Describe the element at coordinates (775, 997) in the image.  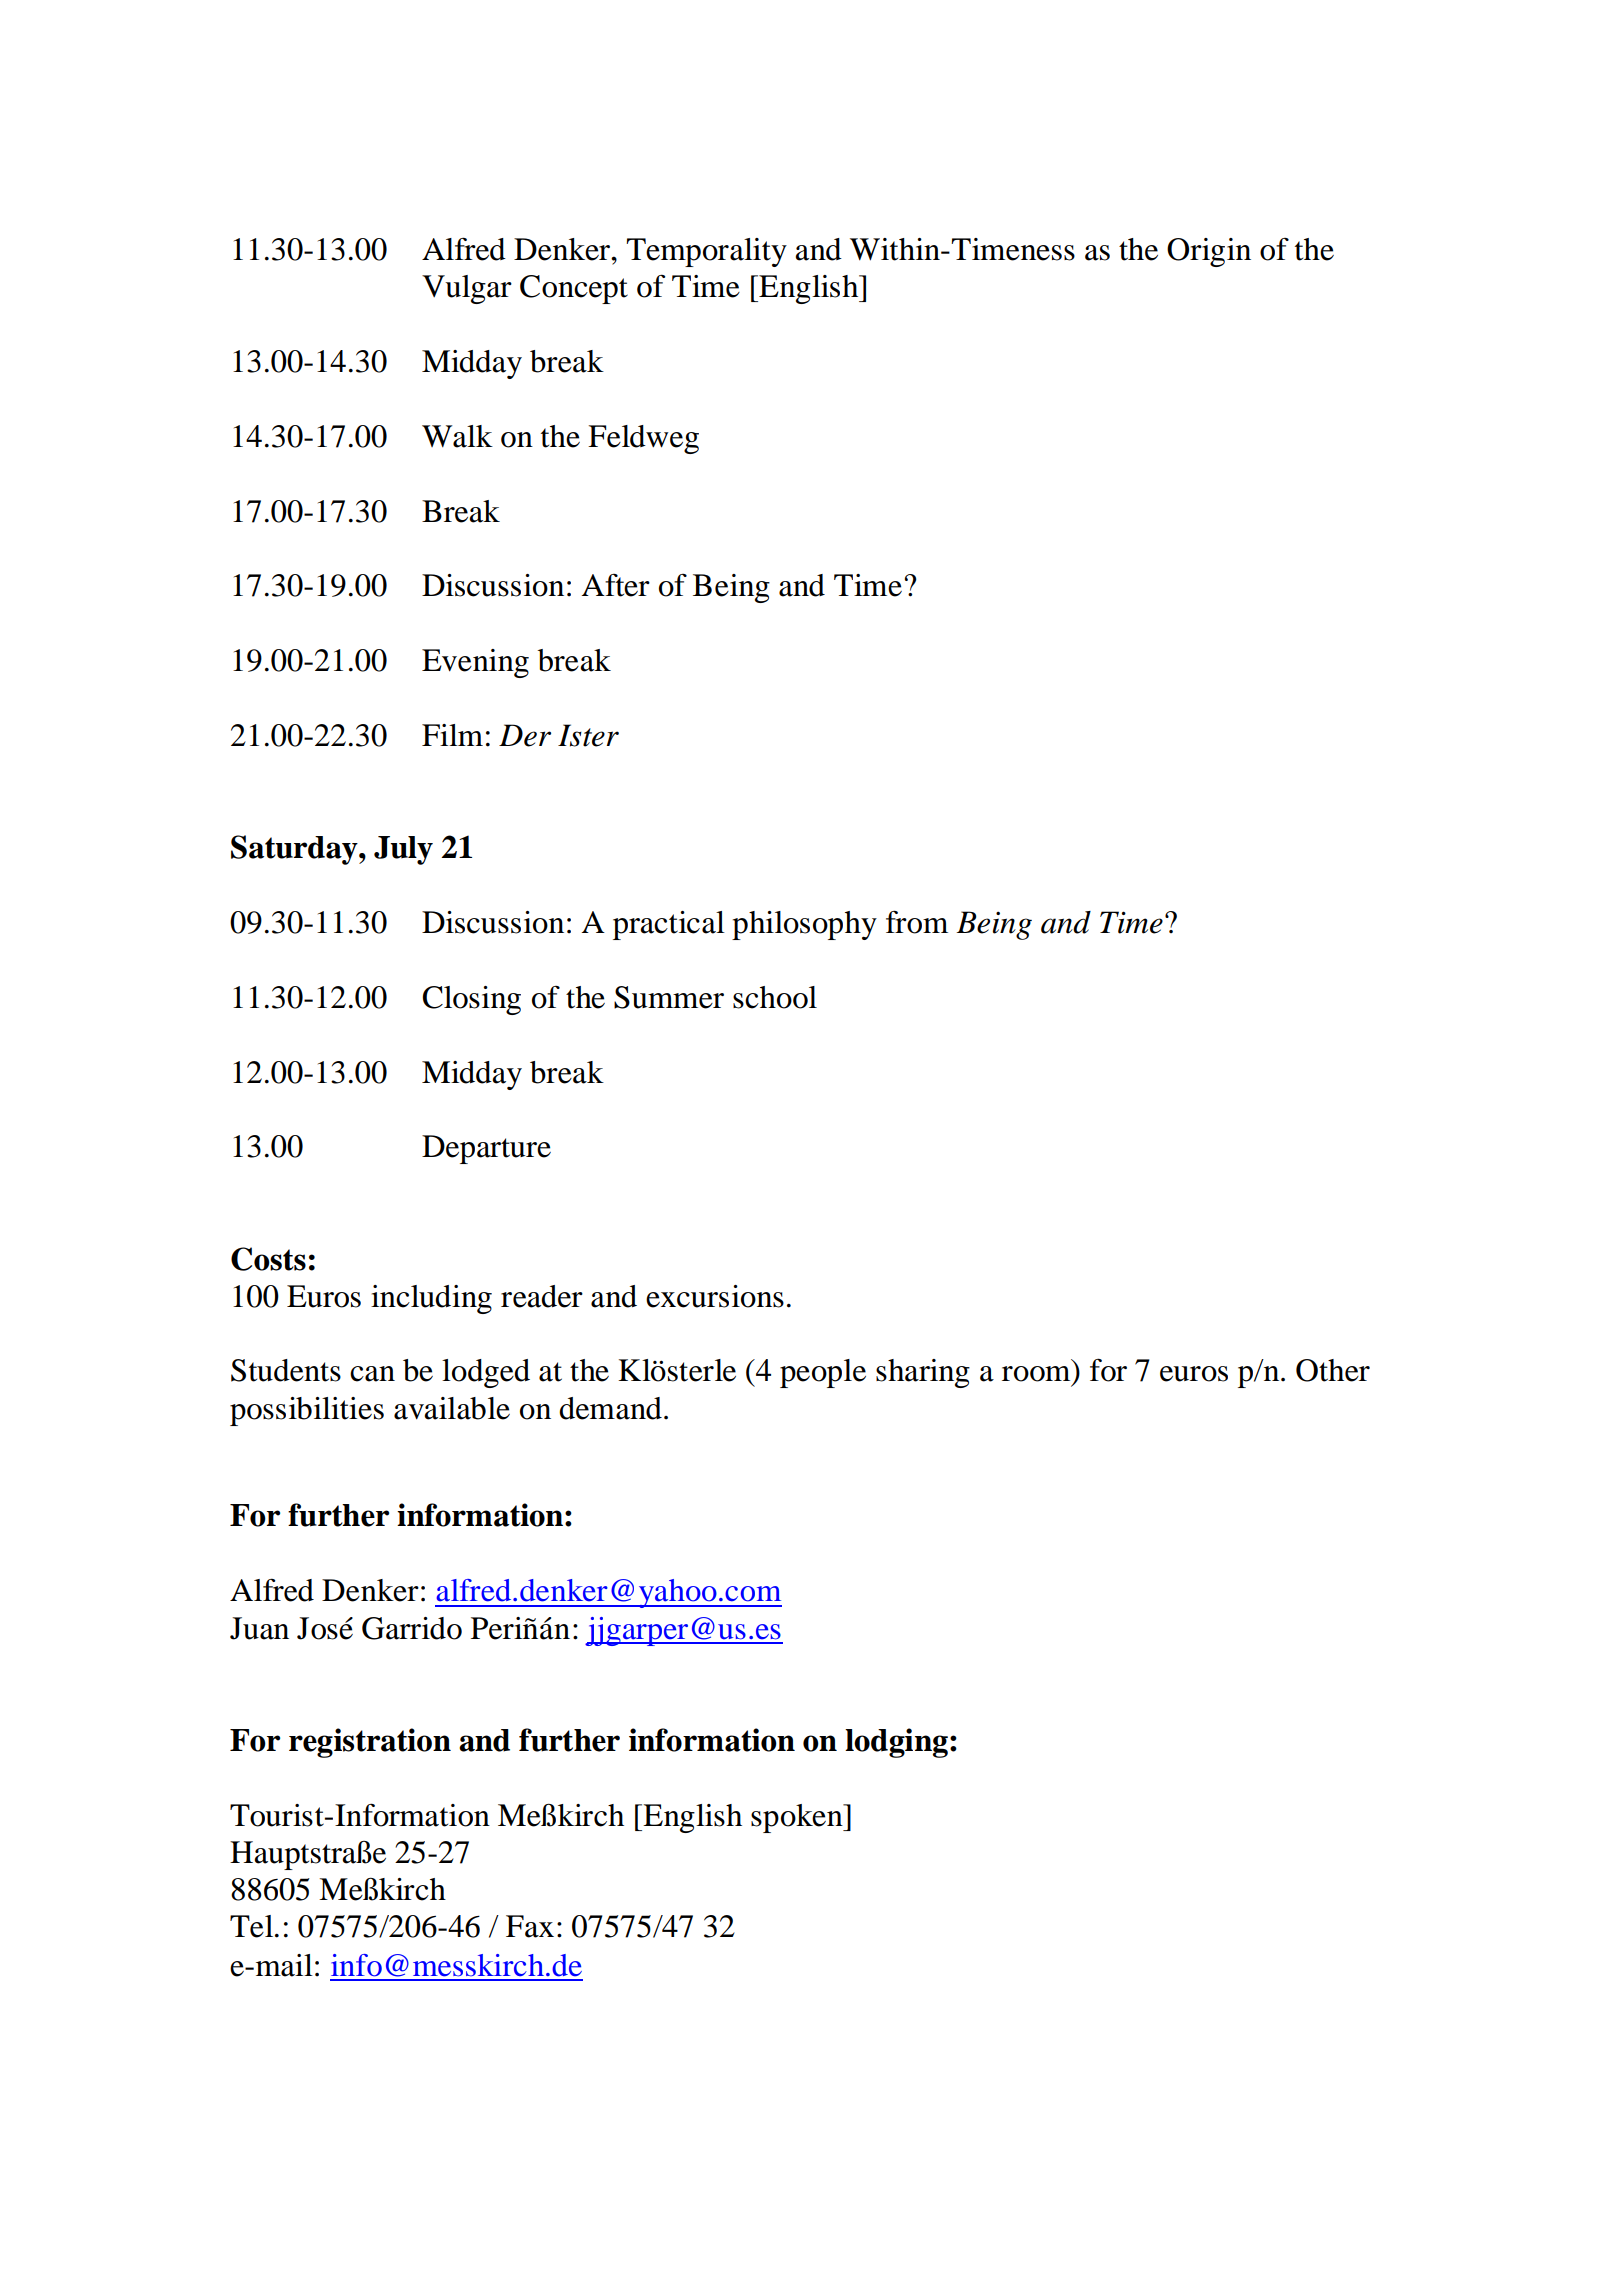
I see `school` at that location.
